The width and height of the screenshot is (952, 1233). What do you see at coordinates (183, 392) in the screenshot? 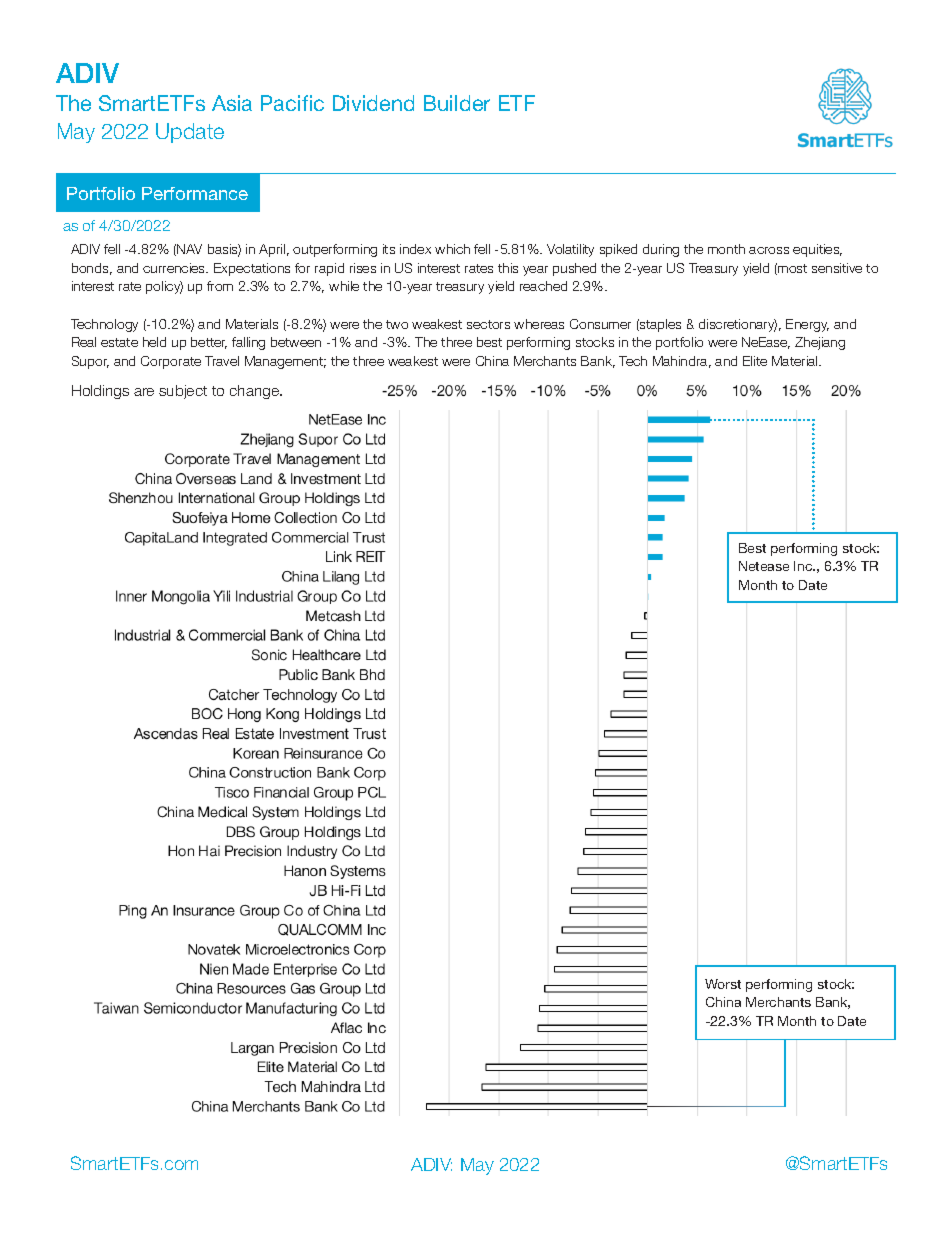
I see `subject` at bounding box center [183, 392].
